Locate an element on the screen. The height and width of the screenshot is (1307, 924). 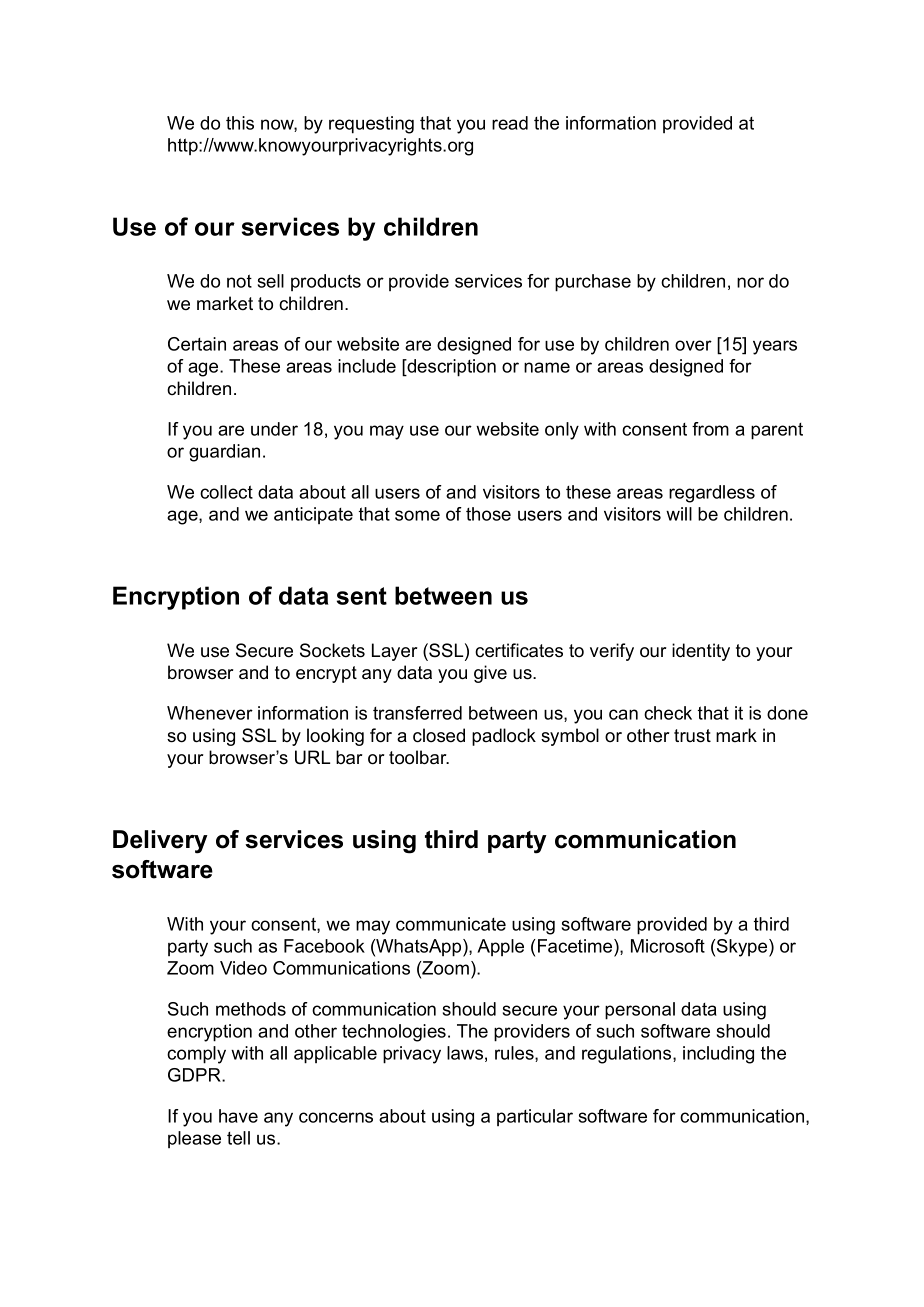
have is located at coordinates (238, 1116).
